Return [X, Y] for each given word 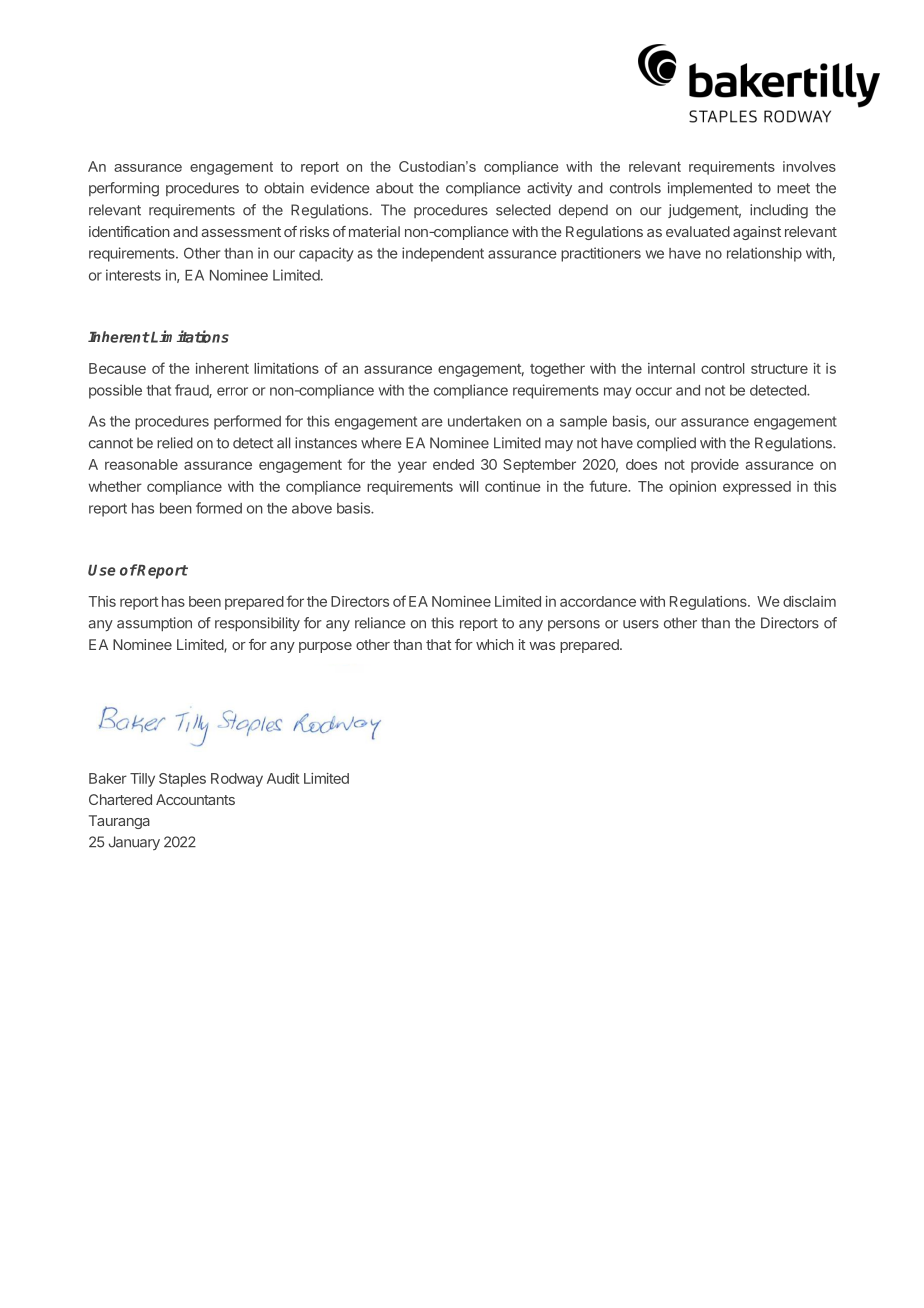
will [468, 486]
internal [671, 368]
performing [124, 189]
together [557, 370]
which [495, 644]
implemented [710, 189]
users [641, 624]
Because [117, 368]
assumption [154, 624]
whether [115, 486]
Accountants [195, 799]
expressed [757, 488]
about [394, 188]
